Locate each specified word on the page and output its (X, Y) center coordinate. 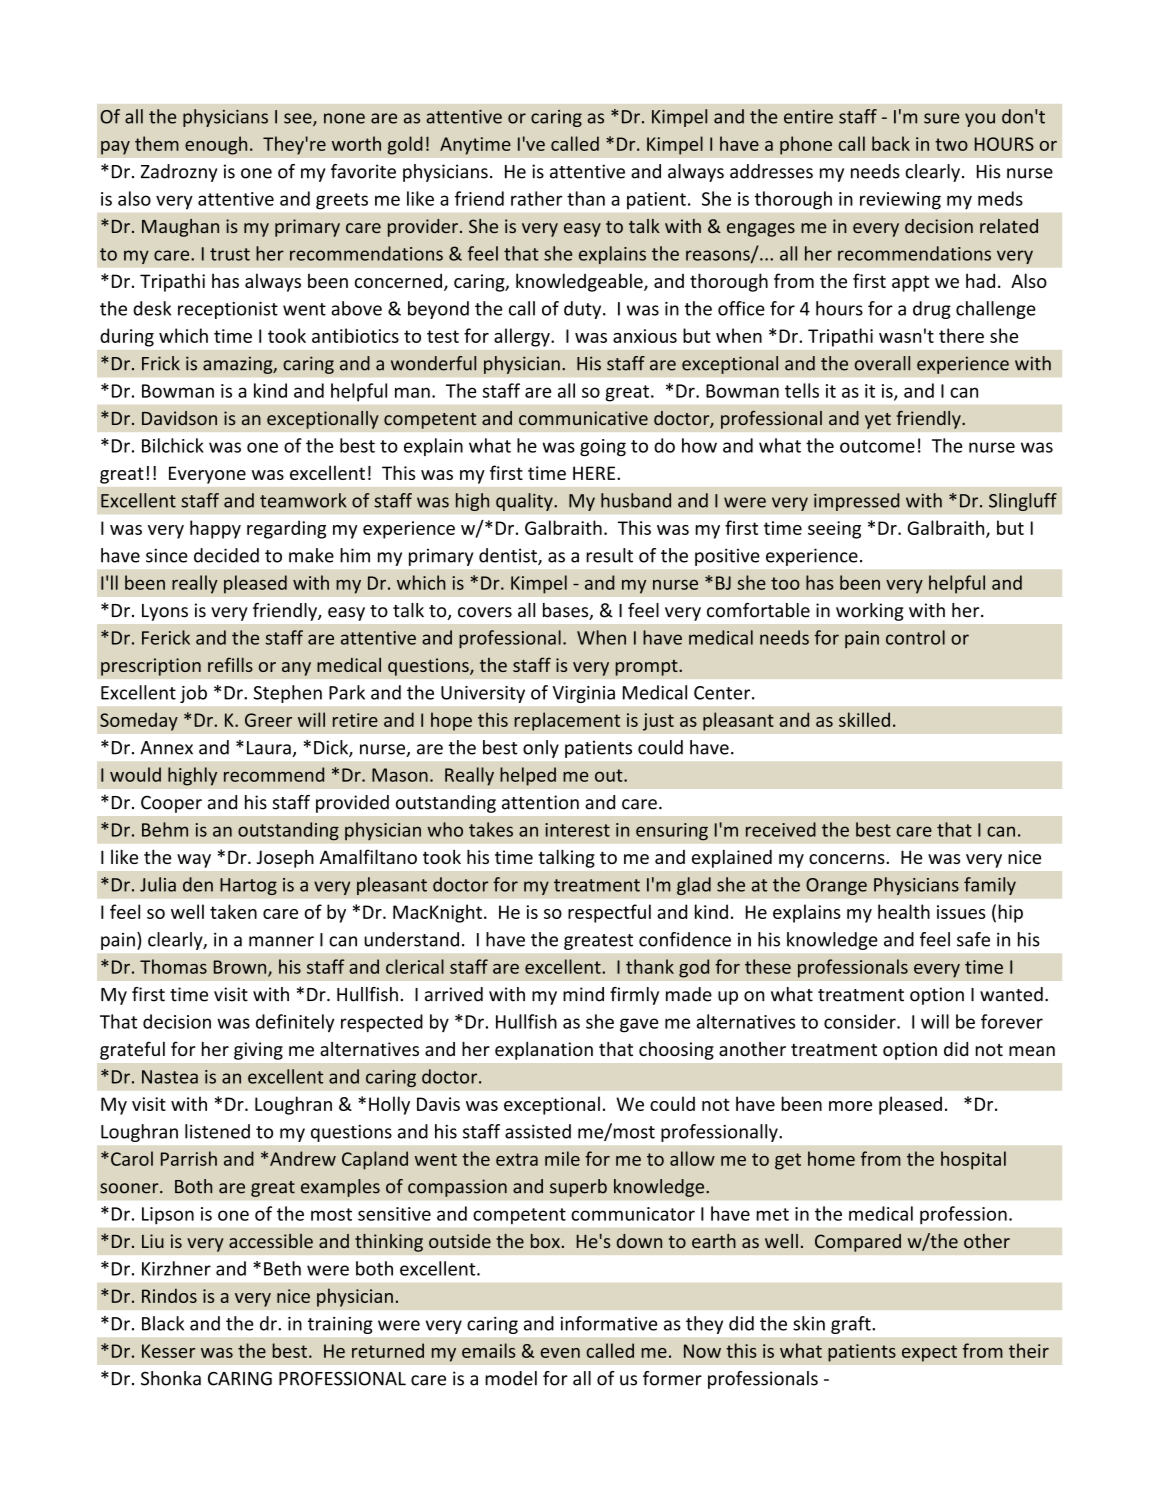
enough (216, 145)
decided (226, 555)
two (951, 144)
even (560, 1353)
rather (536, 198)
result (609, 555)
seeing (834, 530)
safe (973, 939)
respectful (609, 913)
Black (163, 1323)
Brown (241, 968)
